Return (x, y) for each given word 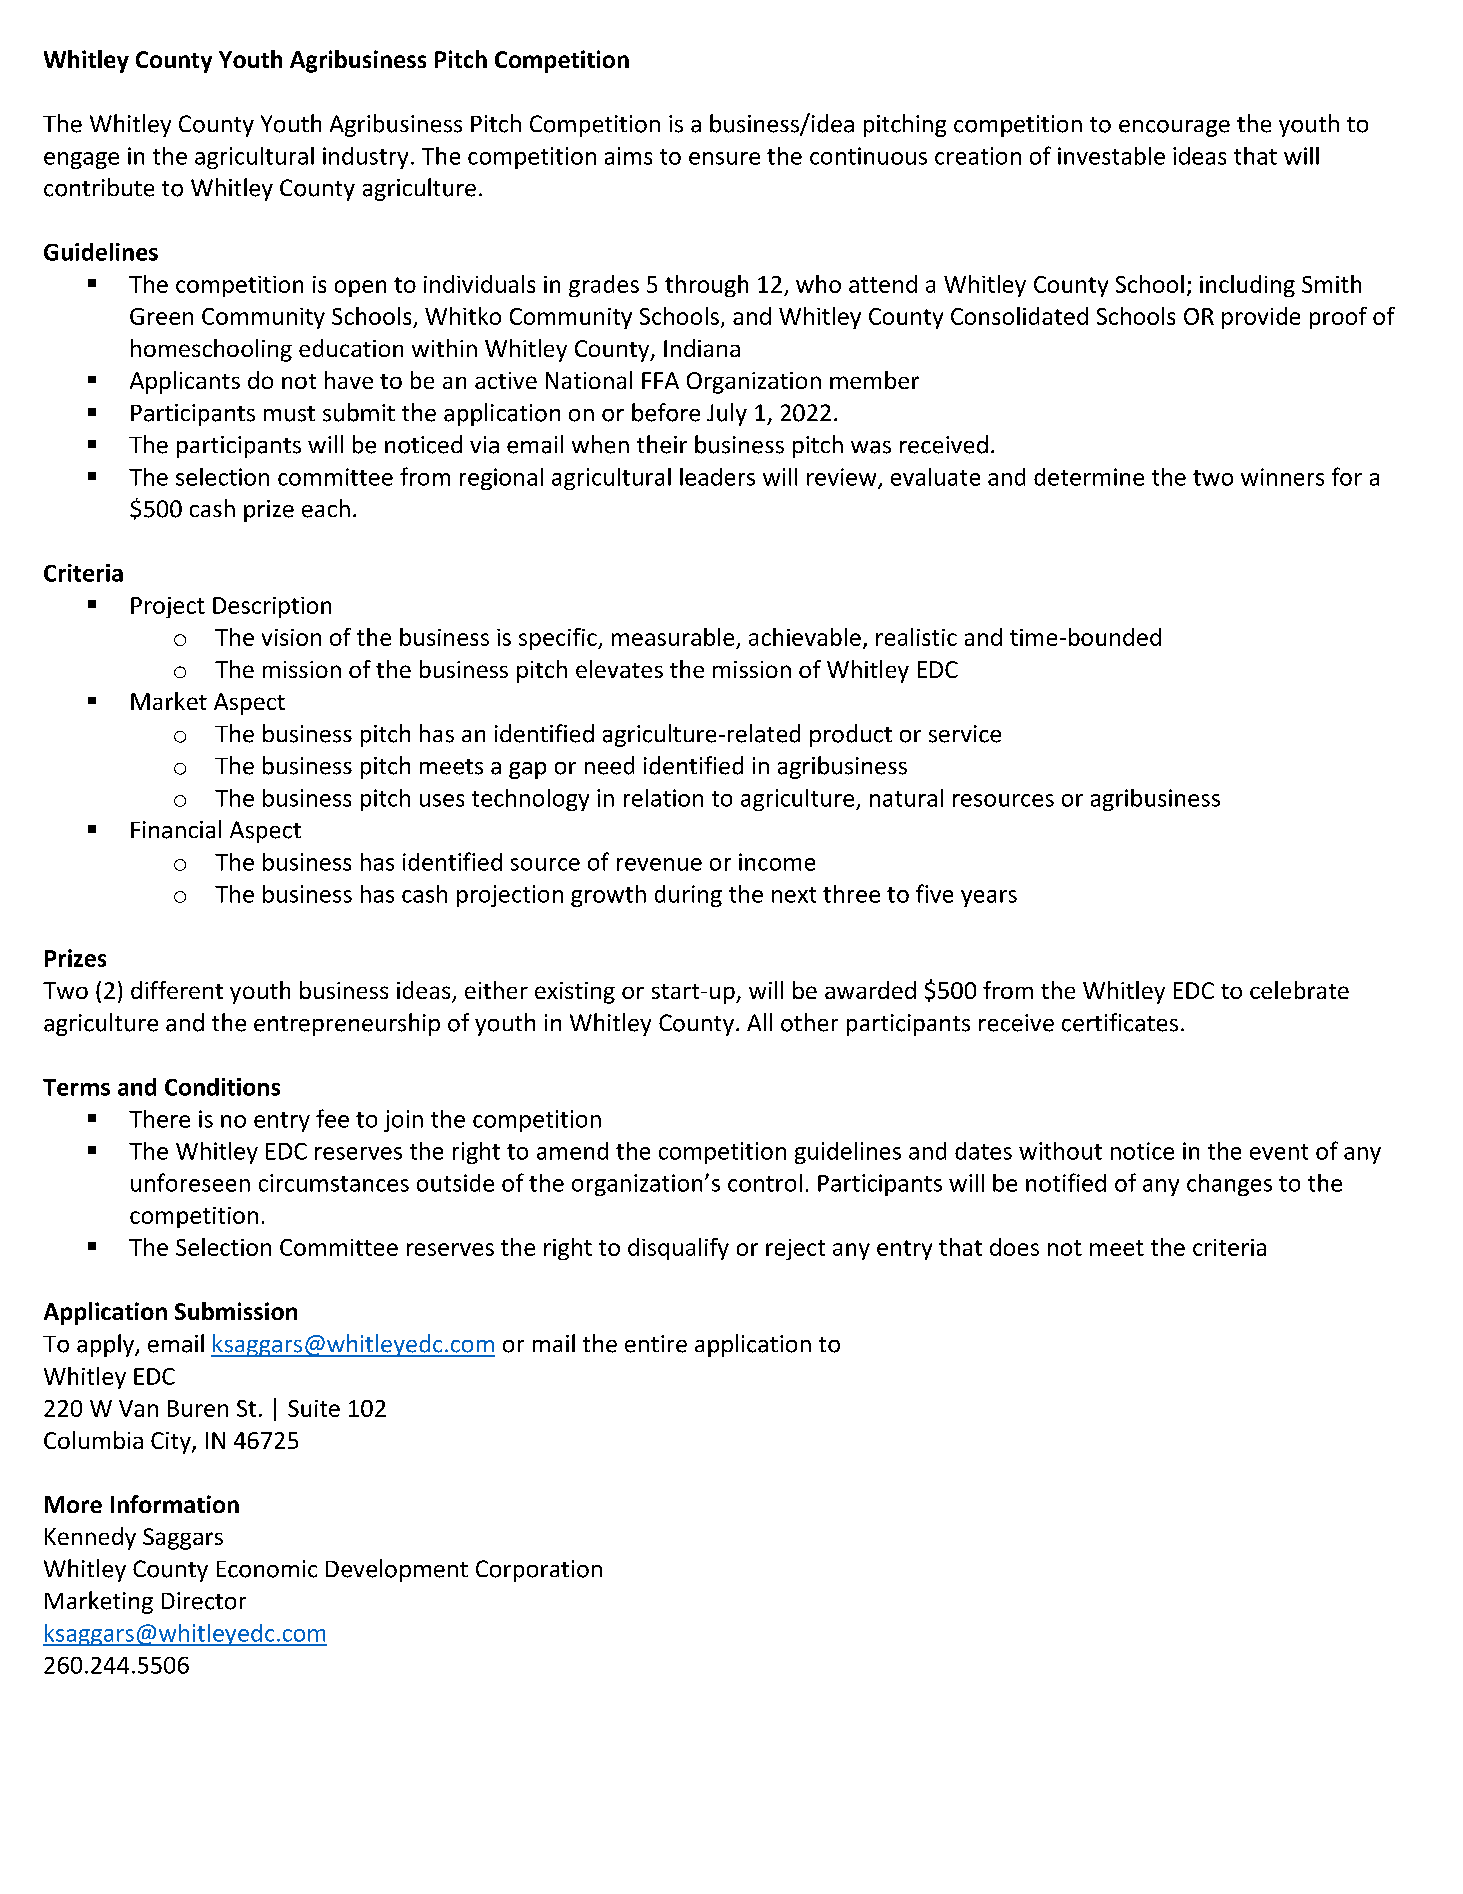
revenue (659, 864)
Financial (176, 829)
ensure (724, 158)
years (989, 898)
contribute (99, 187)
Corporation (539, 1571)
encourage (1174, 128)
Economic (267, 1569)
